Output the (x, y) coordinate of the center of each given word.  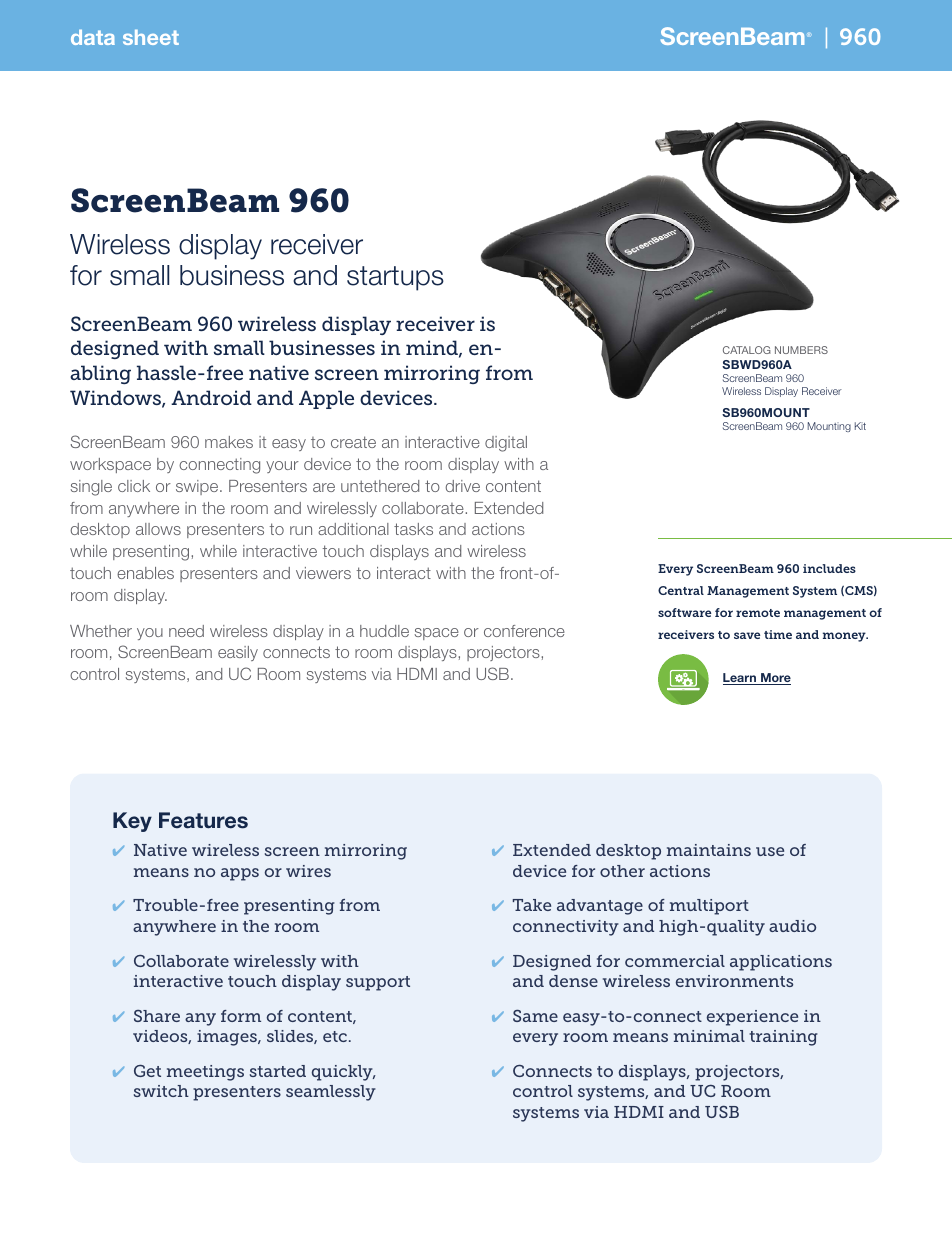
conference (524, 631)
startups (395, 278)
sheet (151, 37)
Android (211, 397)
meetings (205, 1073)
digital (506, 444)
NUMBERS (801, 350)
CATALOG (747, 350)
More (775, 679)
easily (238, 653)
